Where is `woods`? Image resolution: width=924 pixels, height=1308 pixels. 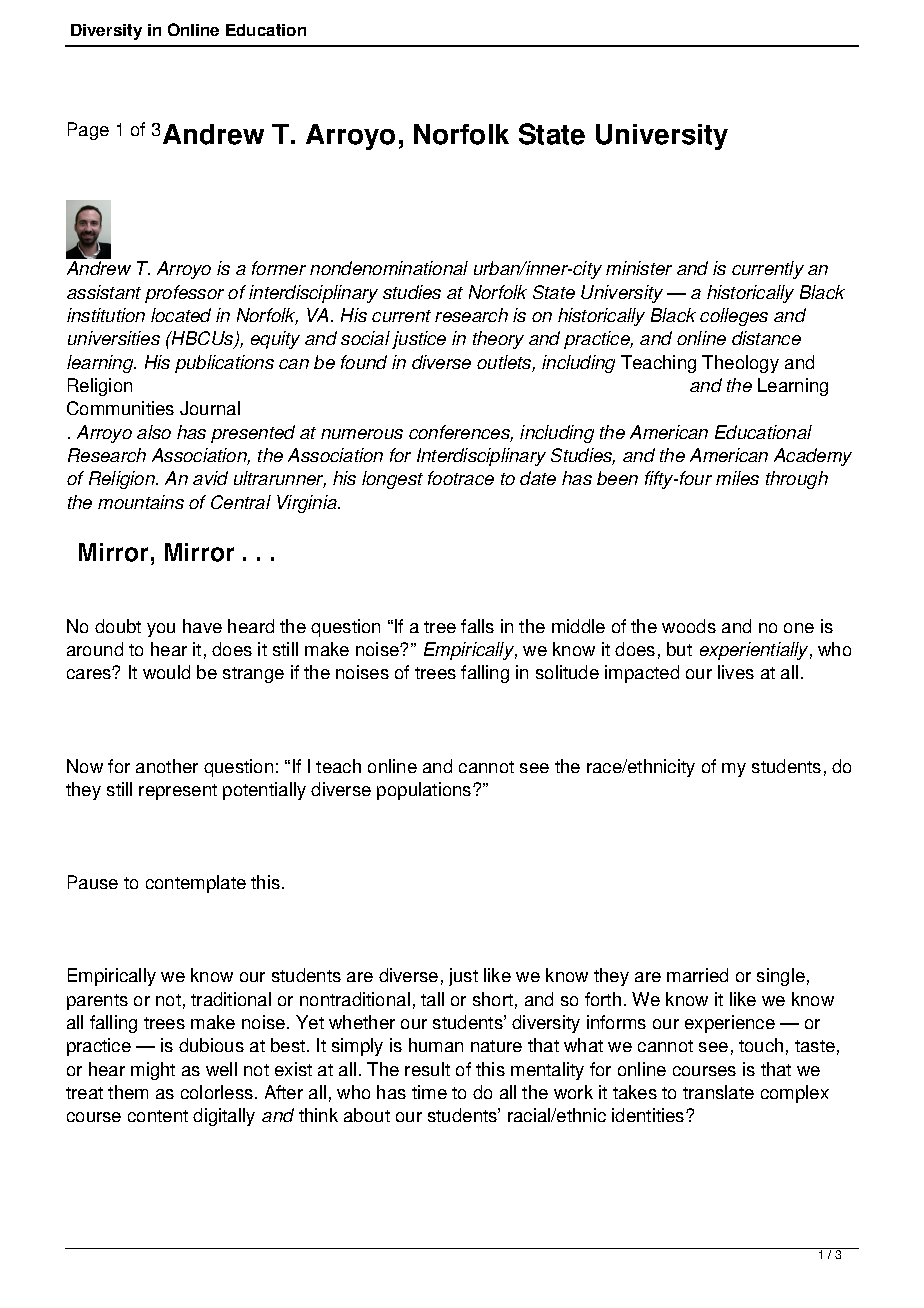
woods is located at coordinates (689, 626).
